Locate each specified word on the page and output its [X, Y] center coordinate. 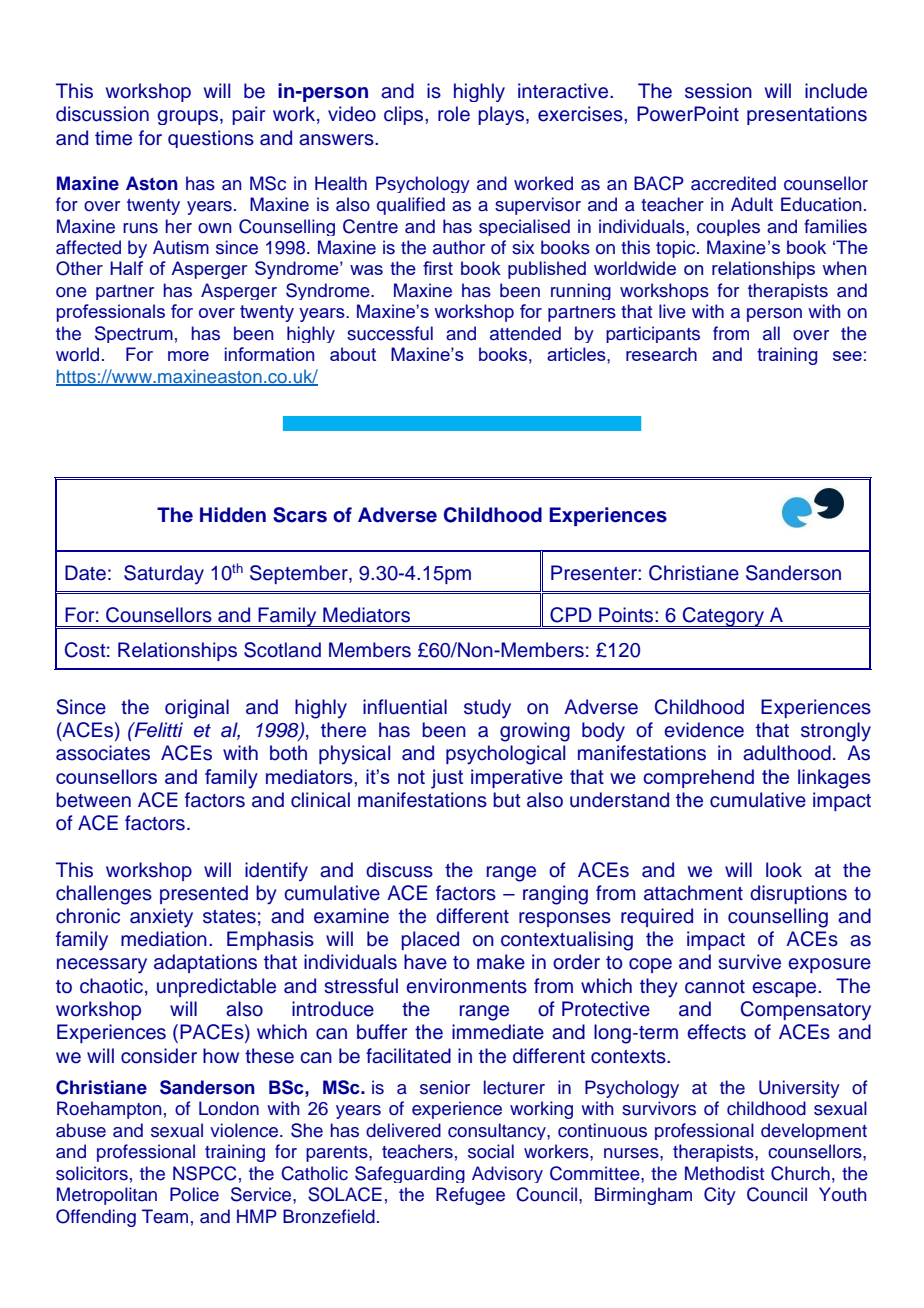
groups [189, 117]
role [454, 114]
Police [194, 1194]
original [197, 709]
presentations [807, 115]
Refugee [470, 1196]
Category [723, 618]
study [487, 709]
